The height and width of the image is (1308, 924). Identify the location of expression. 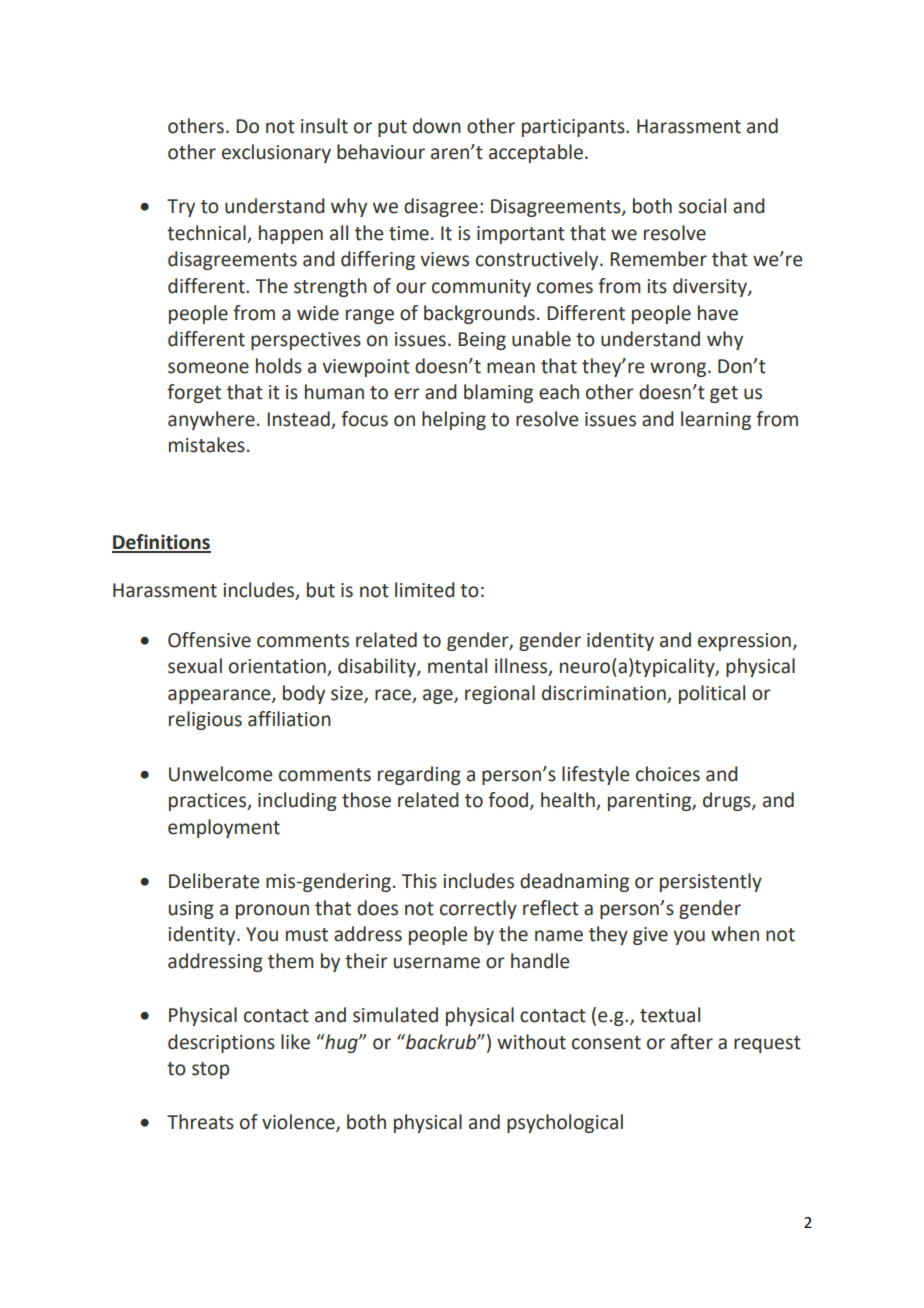
(744, 642).
